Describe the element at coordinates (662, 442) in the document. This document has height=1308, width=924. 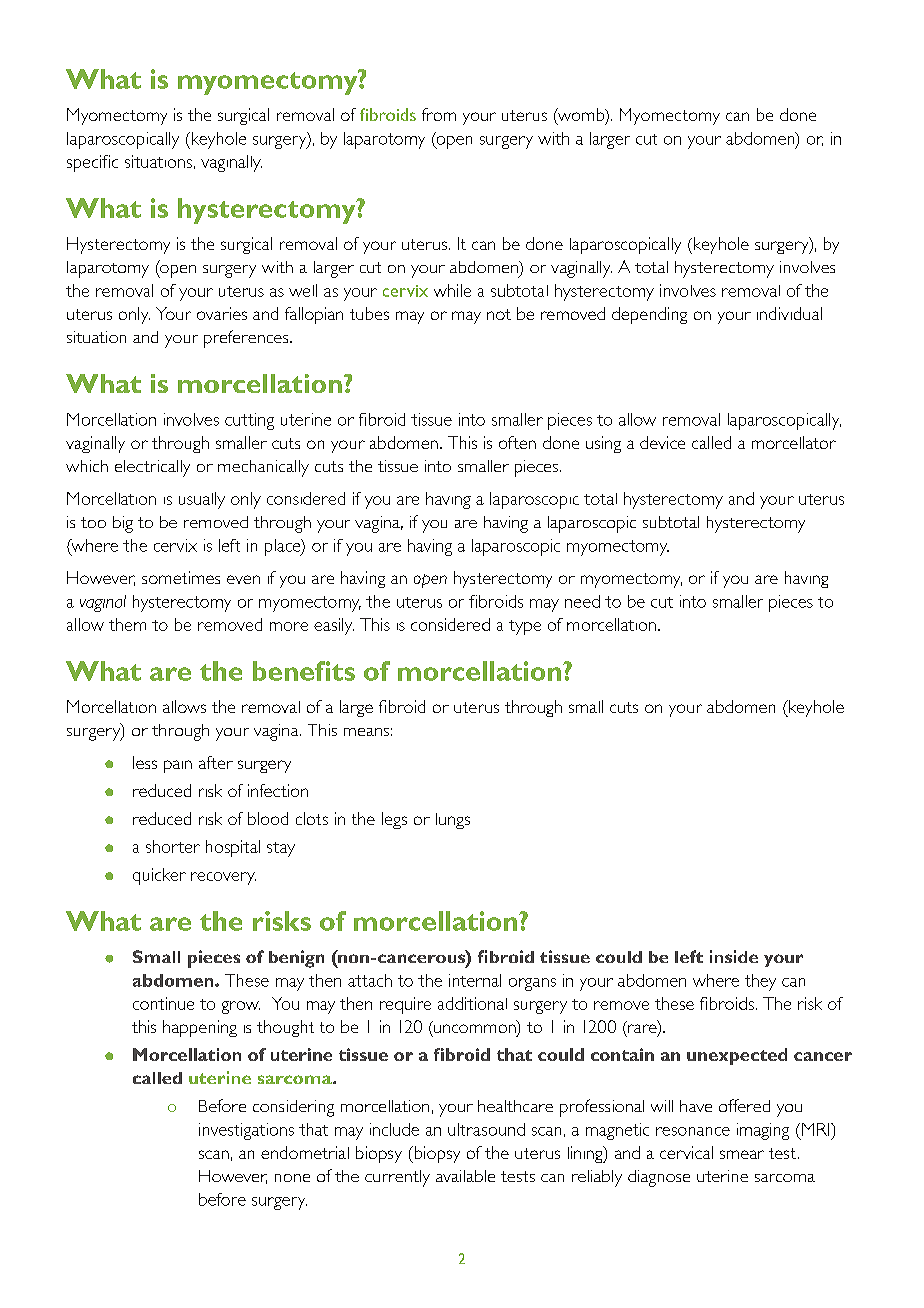
I see `device` at that location.
